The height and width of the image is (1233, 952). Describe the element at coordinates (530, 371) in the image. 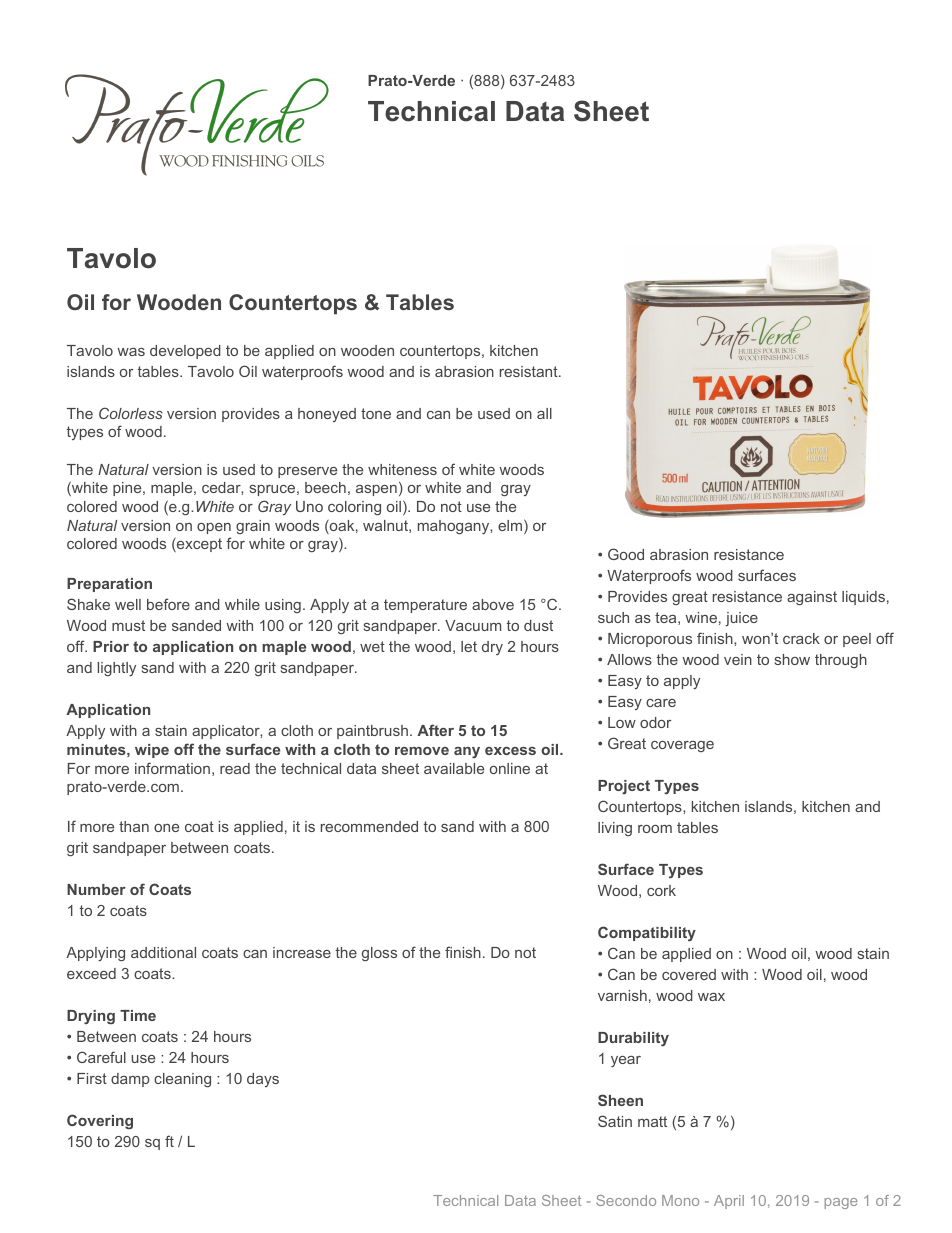

I see `resistant` at that location.
